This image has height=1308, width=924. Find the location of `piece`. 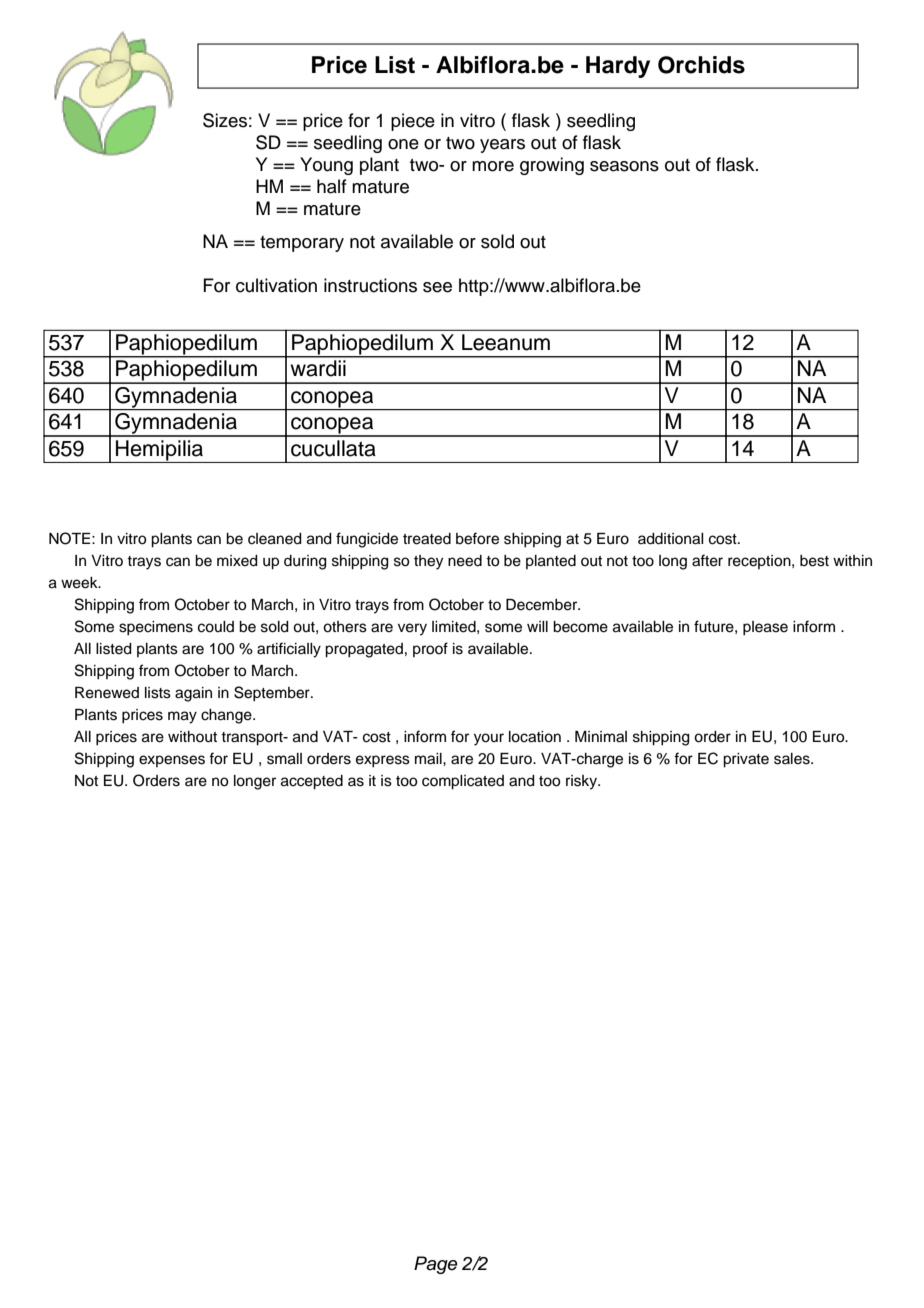

piece is located at coordinates (413, 122).
